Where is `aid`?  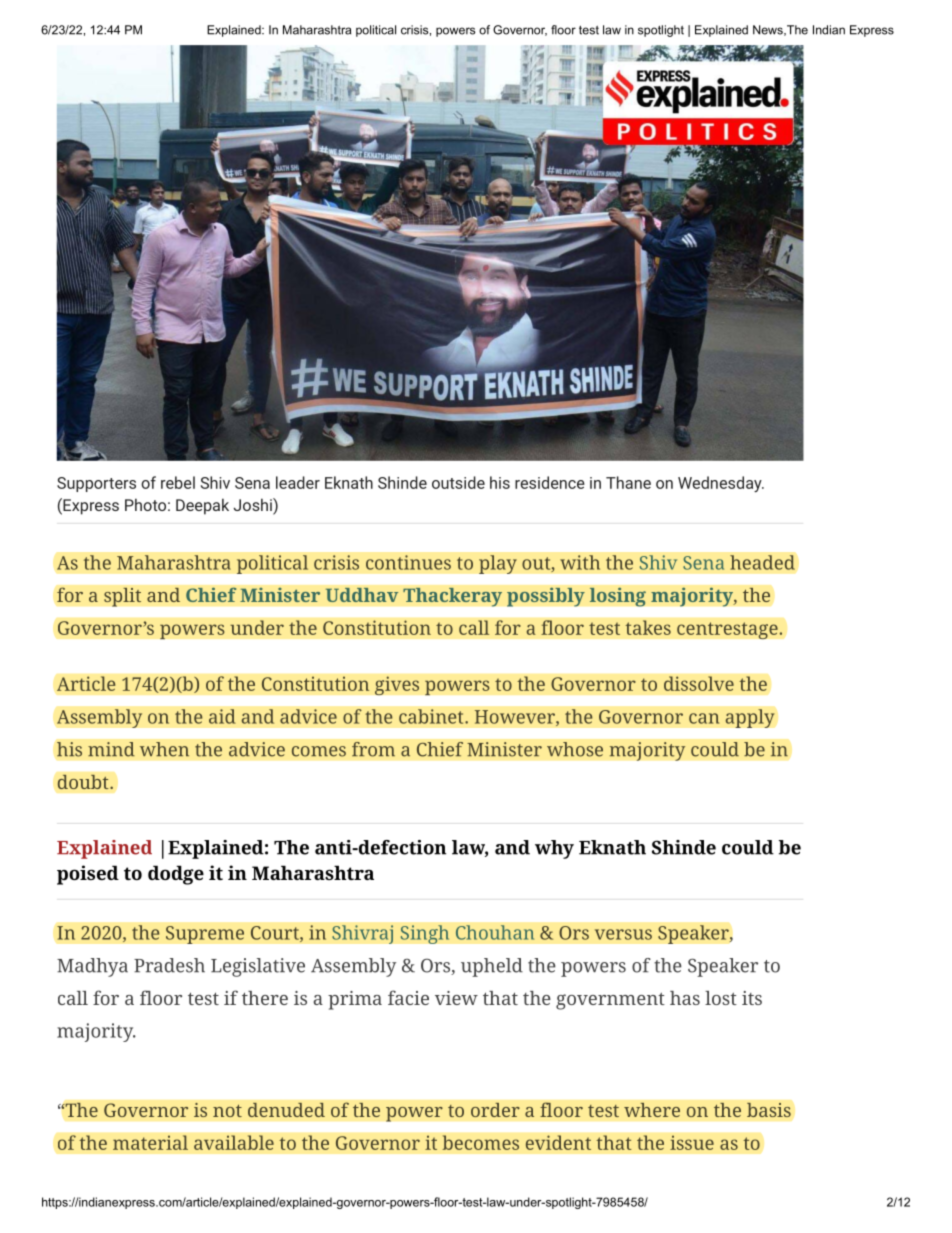
aid is located at coordinates (222, 716).
